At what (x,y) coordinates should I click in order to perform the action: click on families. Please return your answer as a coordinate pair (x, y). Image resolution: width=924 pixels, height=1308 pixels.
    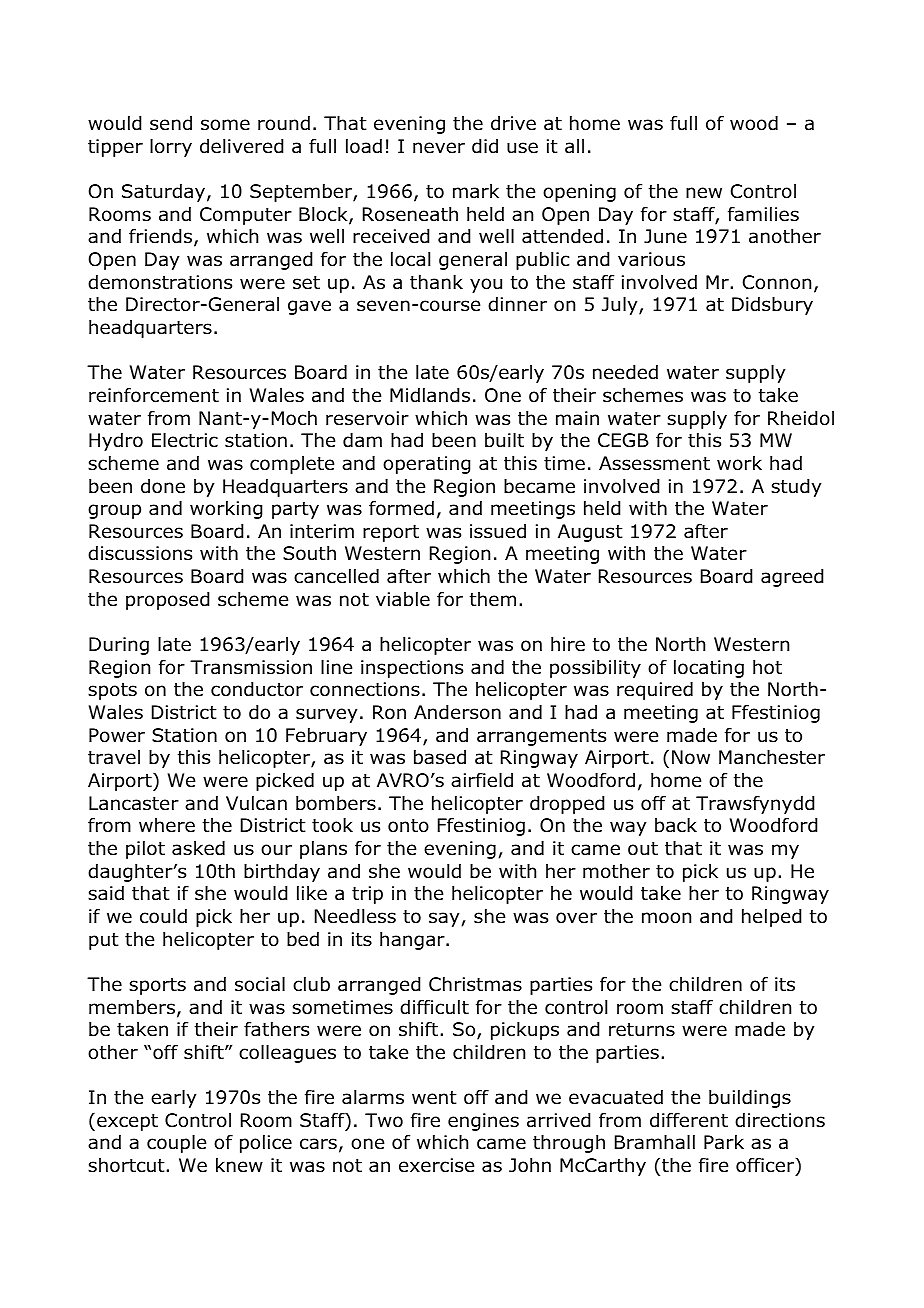
    Looking at the image, I should click on (763, 214).
